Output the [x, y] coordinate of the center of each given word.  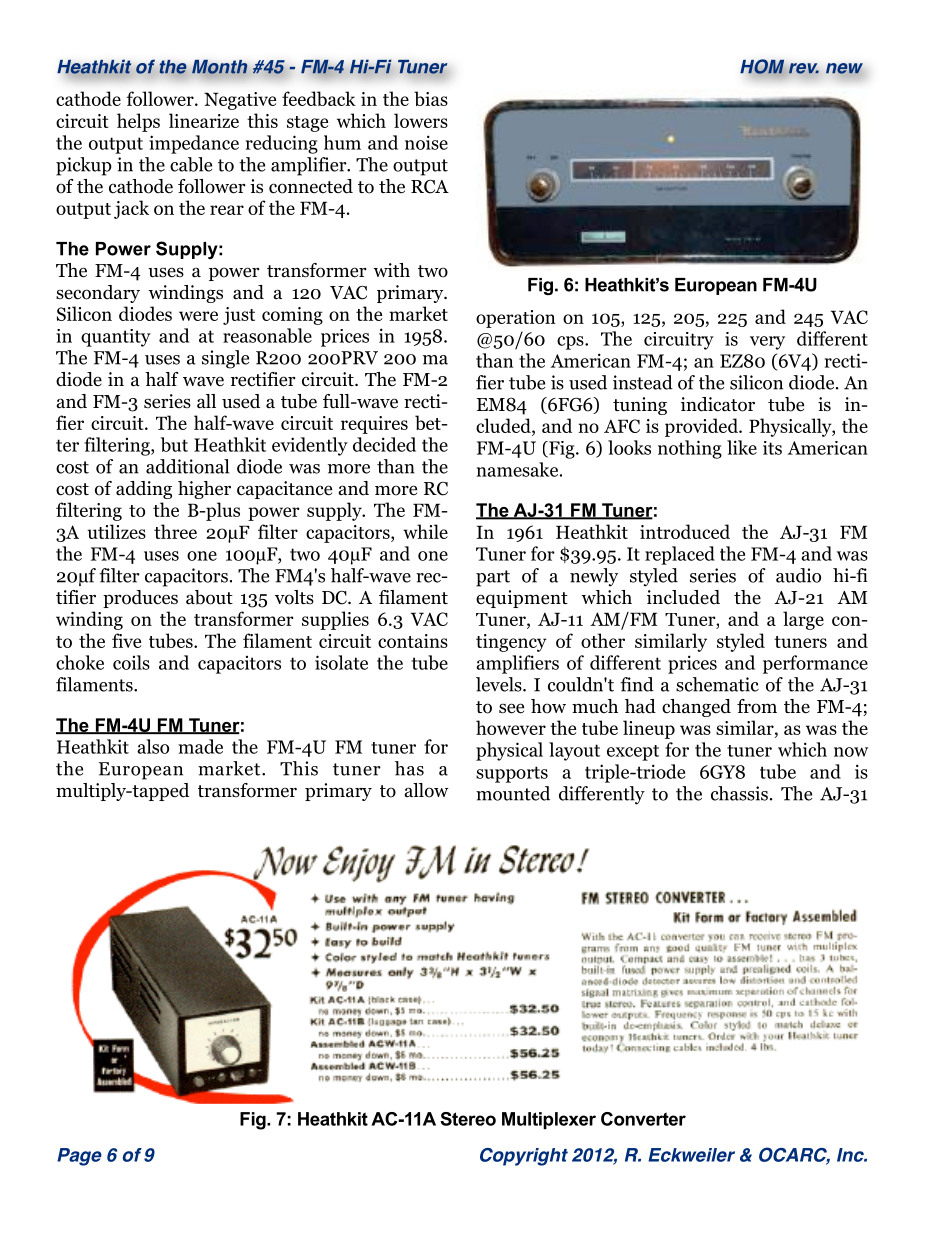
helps [138, 122]
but [174, 444]
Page [79, 1157]
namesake [517, 469]
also [153, 746]
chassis [739, 793]
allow [427, 790]
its [772, 448]
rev [804, 68]
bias [431, 98]
